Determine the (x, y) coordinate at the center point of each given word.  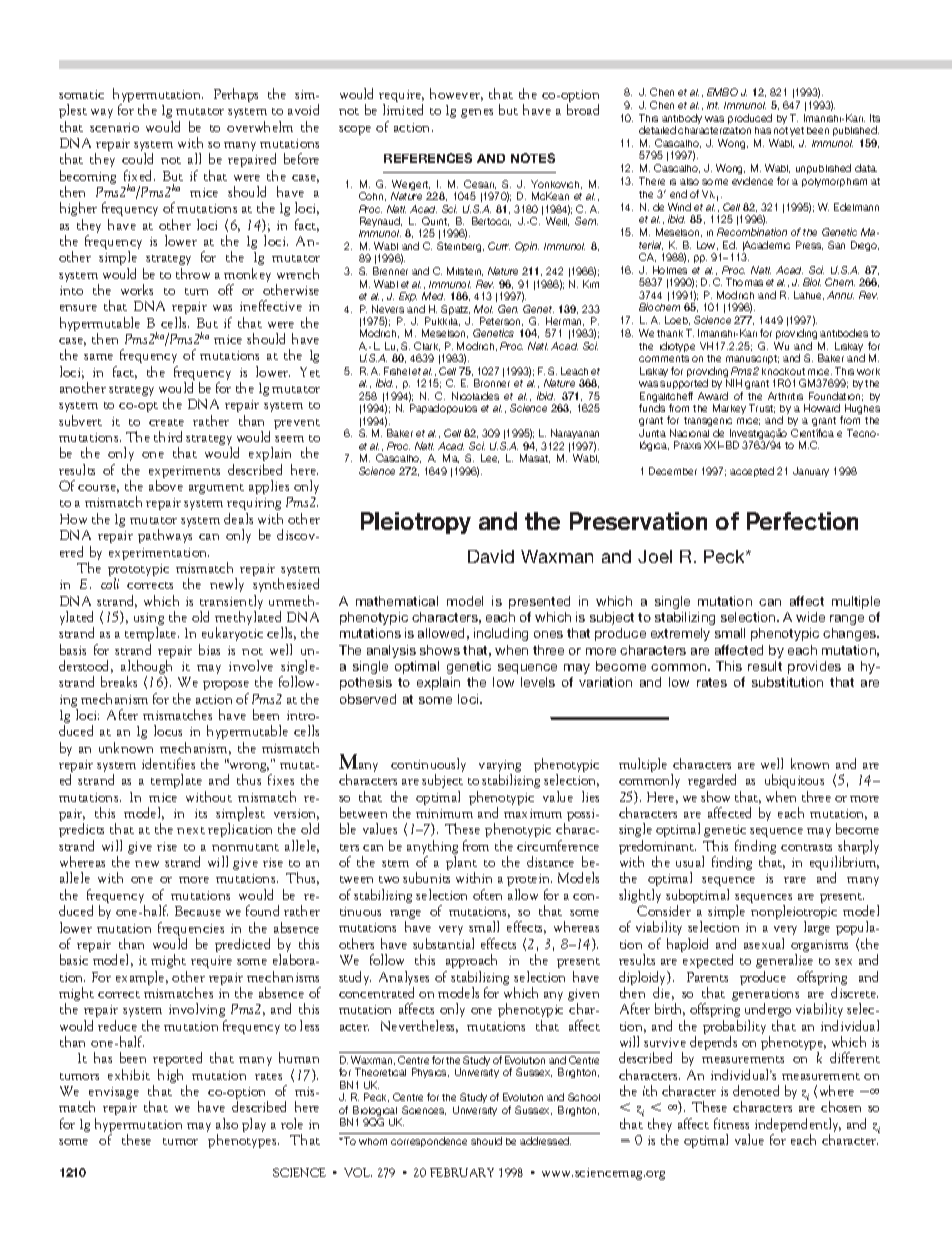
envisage (114, 1094)
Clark (427, 346)
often (487, 894)
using (149, 620)
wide (810, 617)
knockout (783, 371)
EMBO (722, 92)
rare (795, 880)
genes (477, 113)
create (166, 422)
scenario (114, 127)
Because (198, 911)
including (501, 634)
